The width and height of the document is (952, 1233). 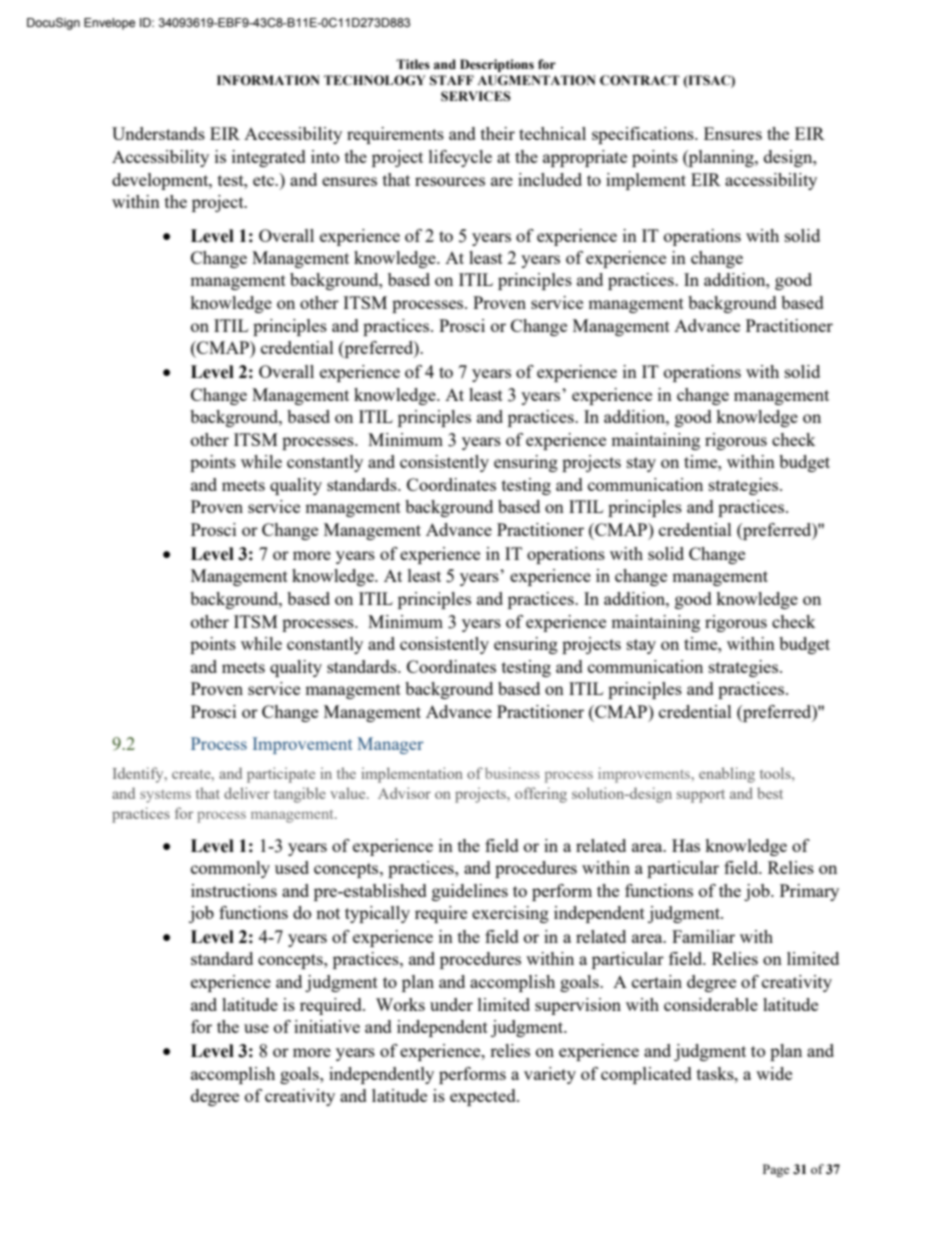 What do you see at coordinates (640, 80) in the document?
I see `CONTRACT` at bounding box center [640, 80].
